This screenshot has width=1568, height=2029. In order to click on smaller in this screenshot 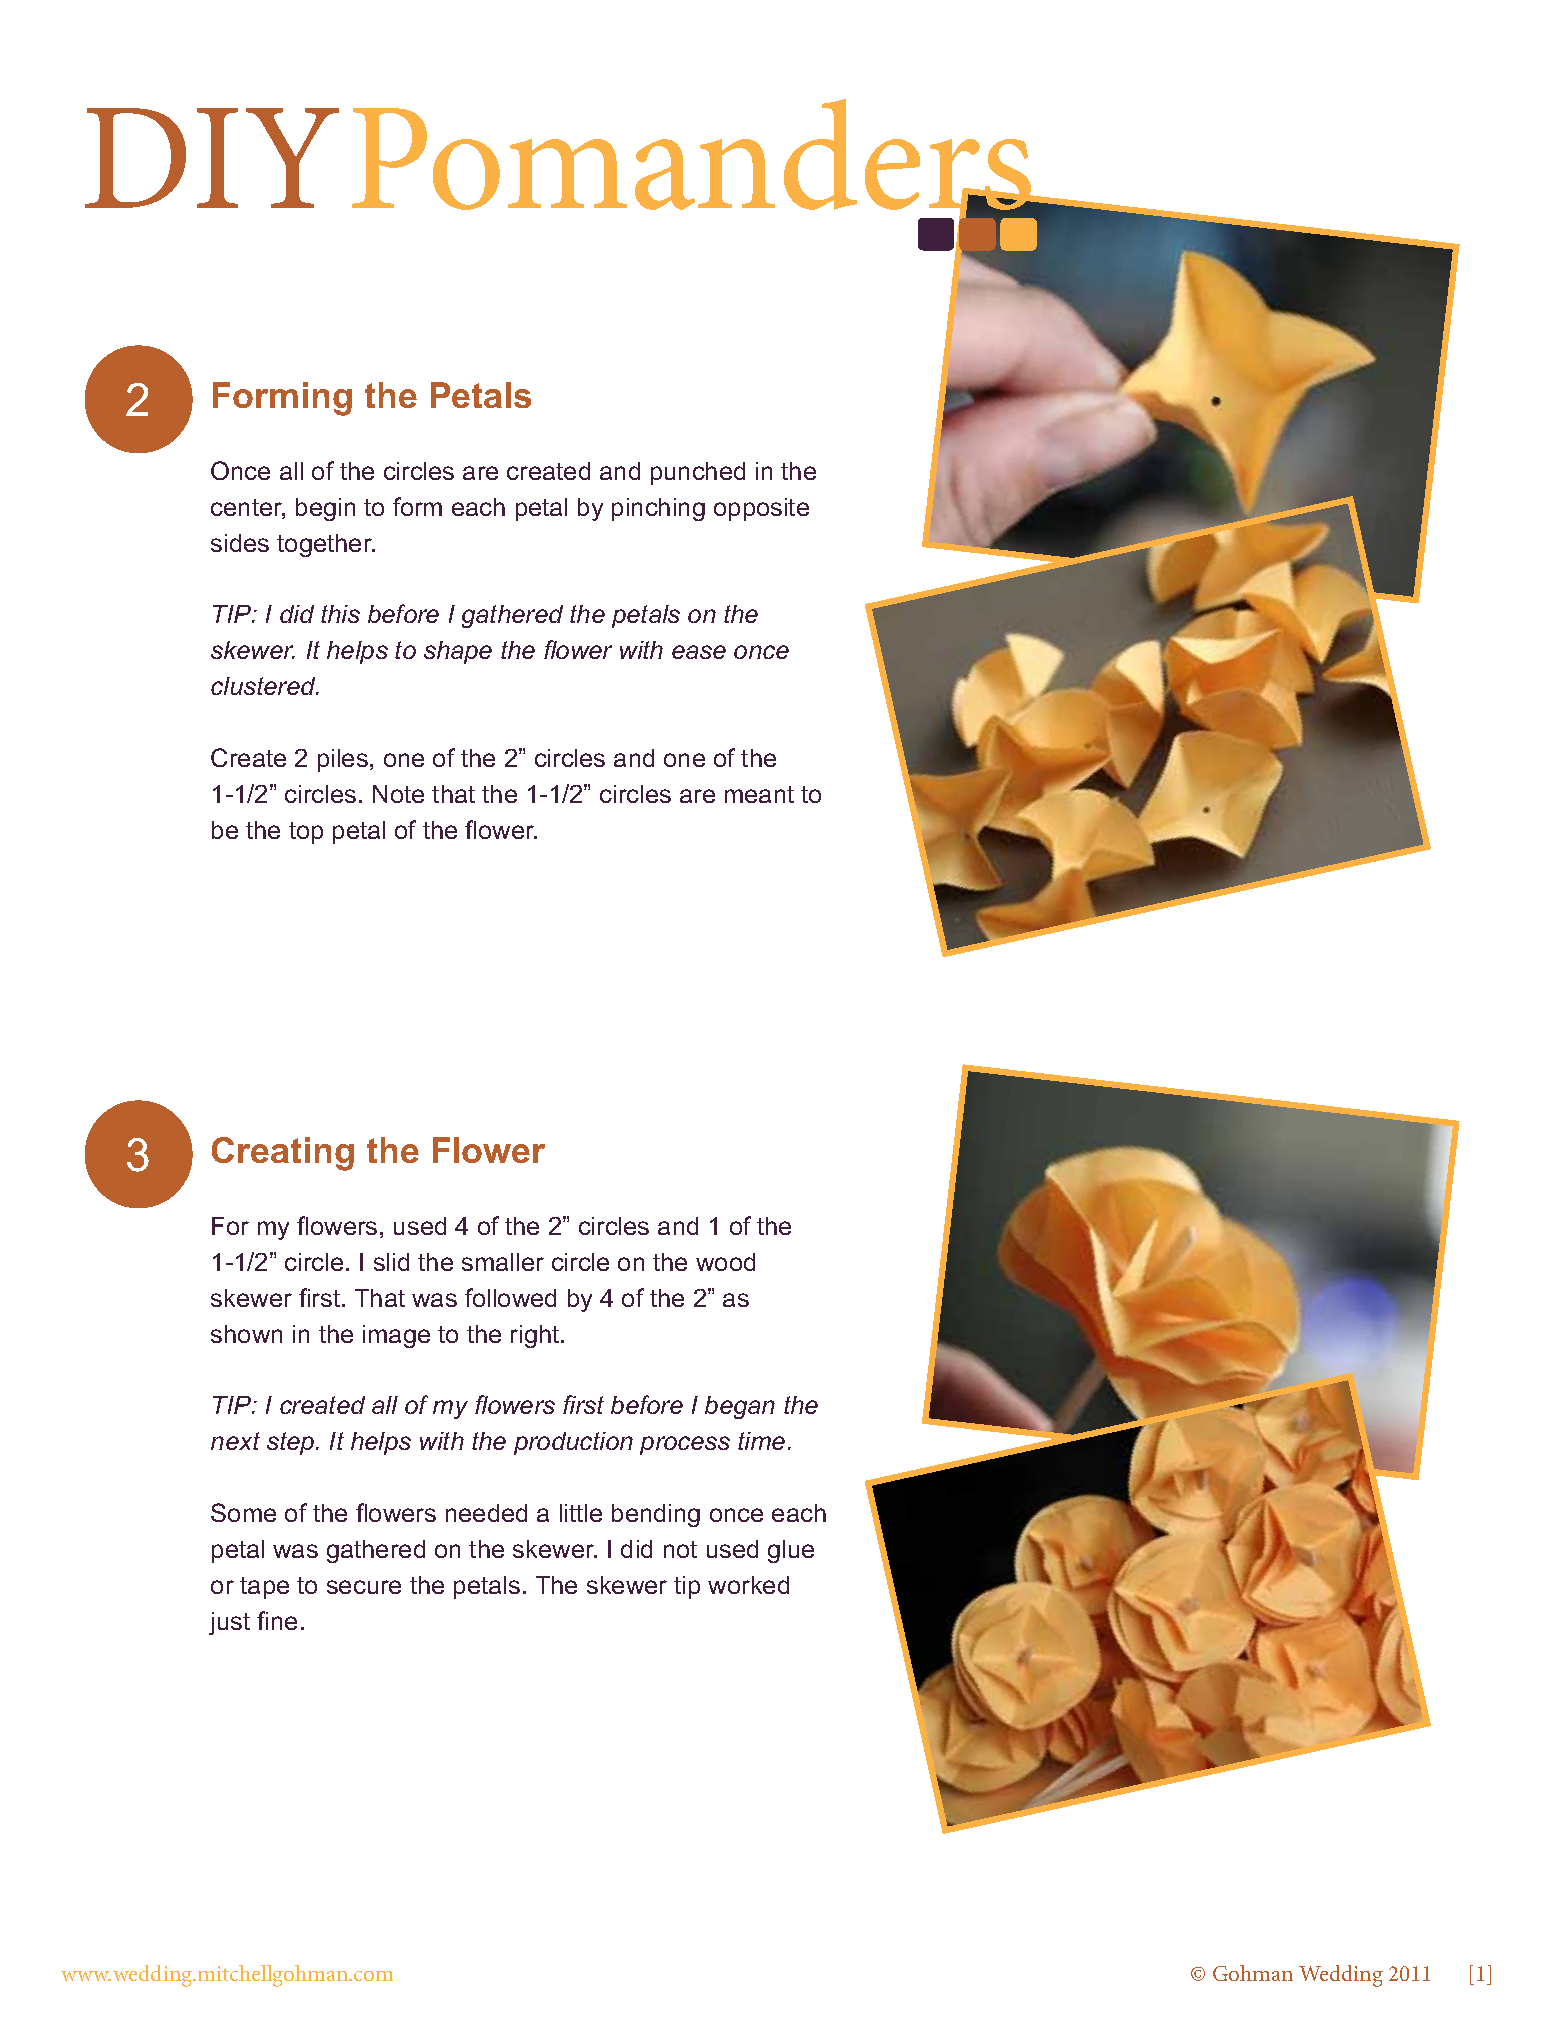, I will do `click(503, 1262)`.
